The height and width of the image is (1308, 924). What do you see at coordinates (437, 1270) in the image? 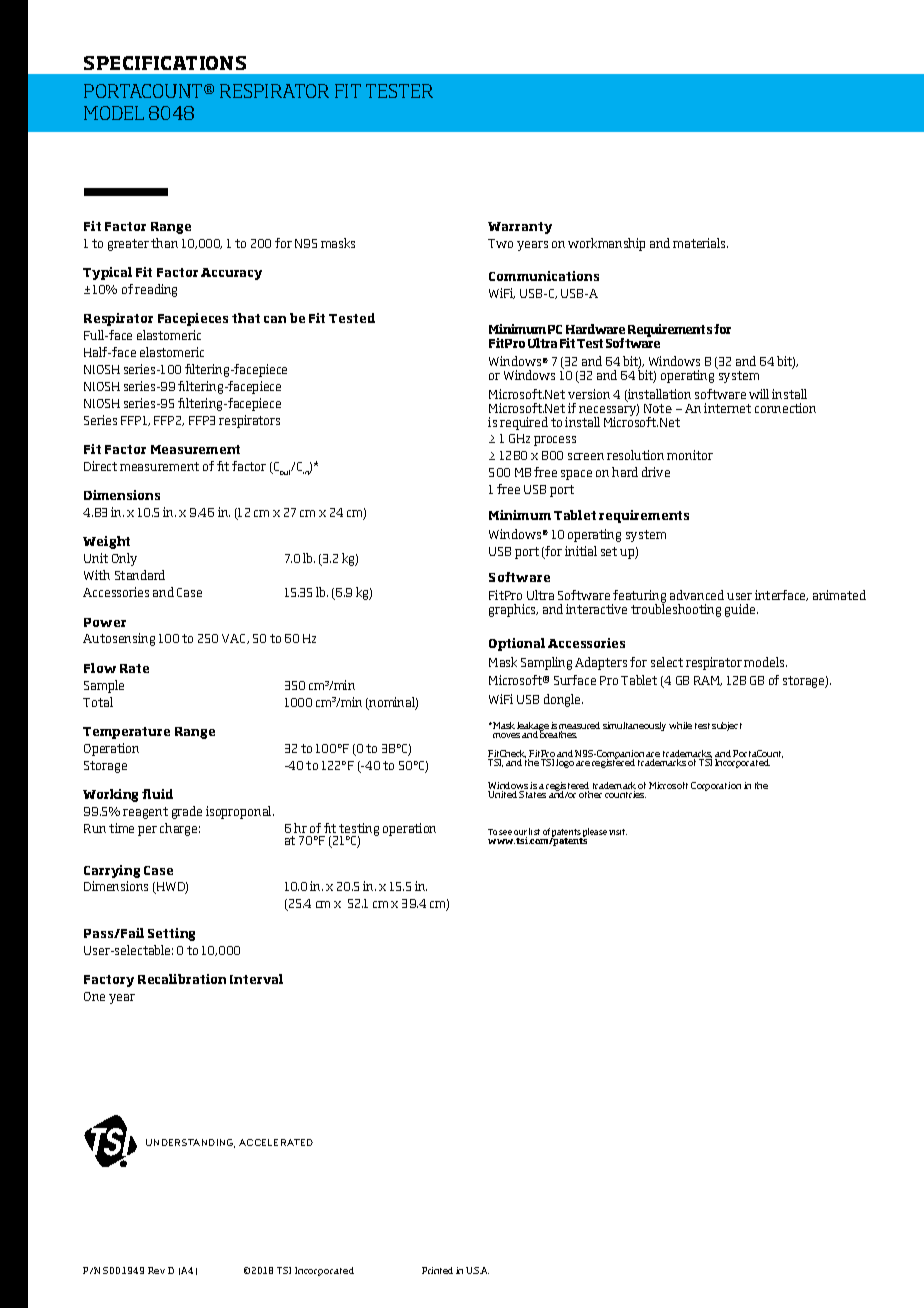
I see `Printed` at bounding box center [437, 1270].
